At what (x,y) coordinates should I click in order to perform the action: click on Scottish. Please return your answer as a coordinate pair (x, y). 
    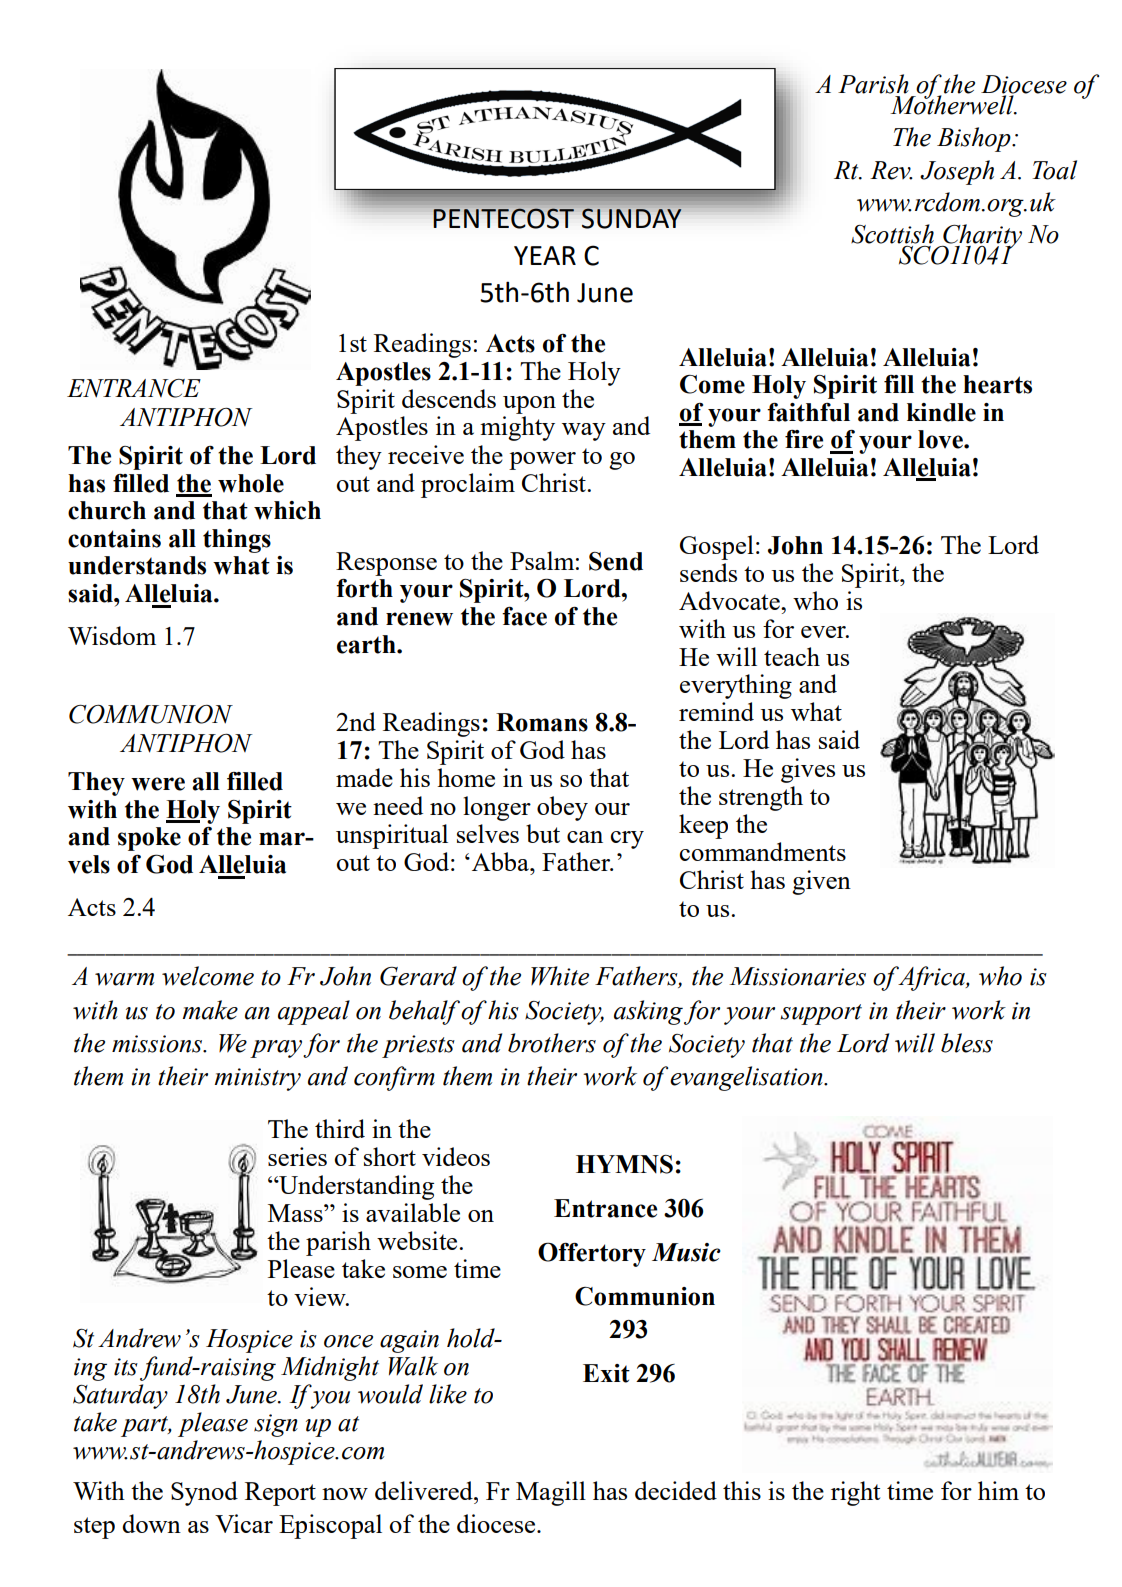
    Looking at the image, I should click on (892, 234).
